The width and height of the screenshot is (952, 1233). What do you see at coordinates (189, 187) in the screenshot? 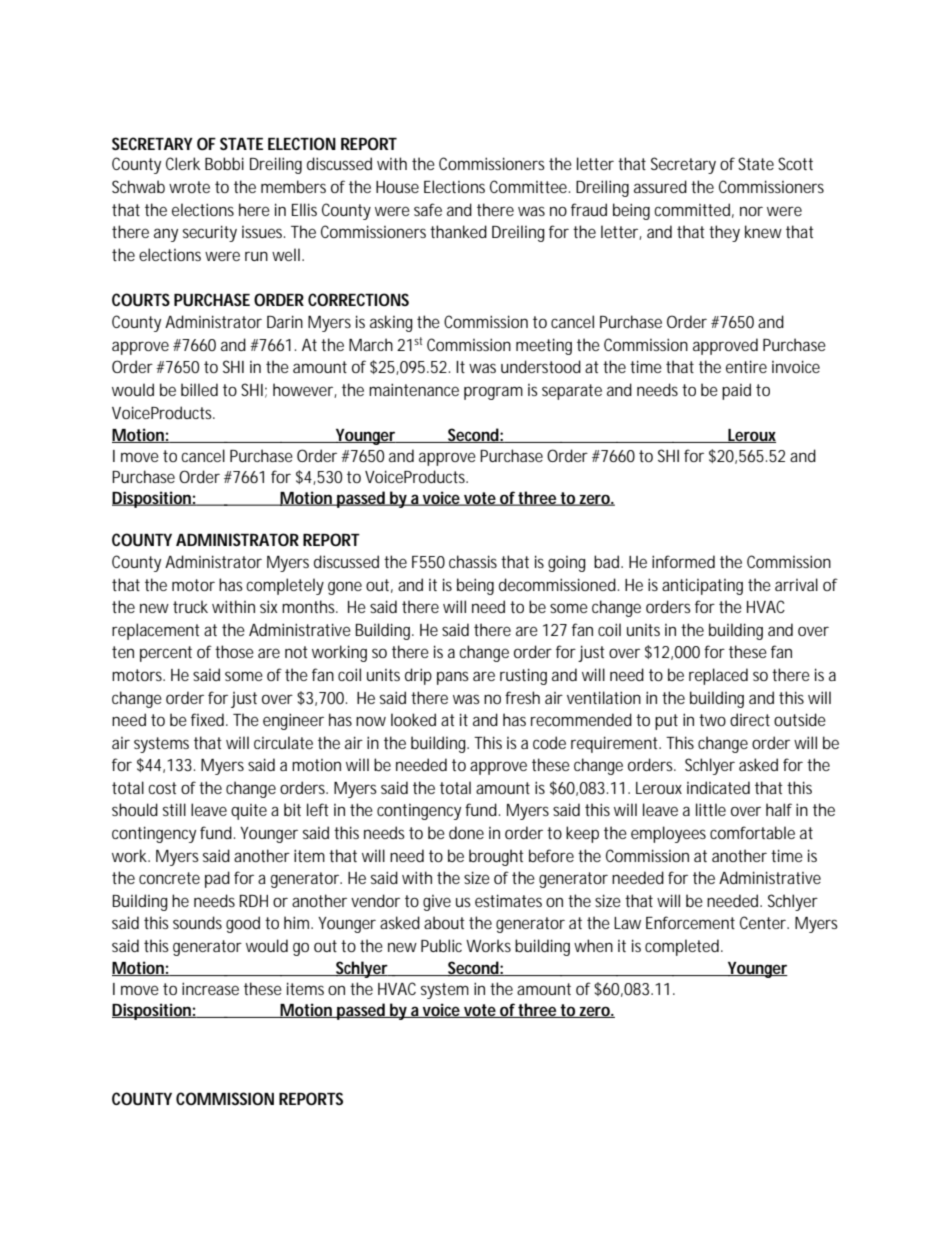
I see `wrote` at bounding box center [189, 187].
